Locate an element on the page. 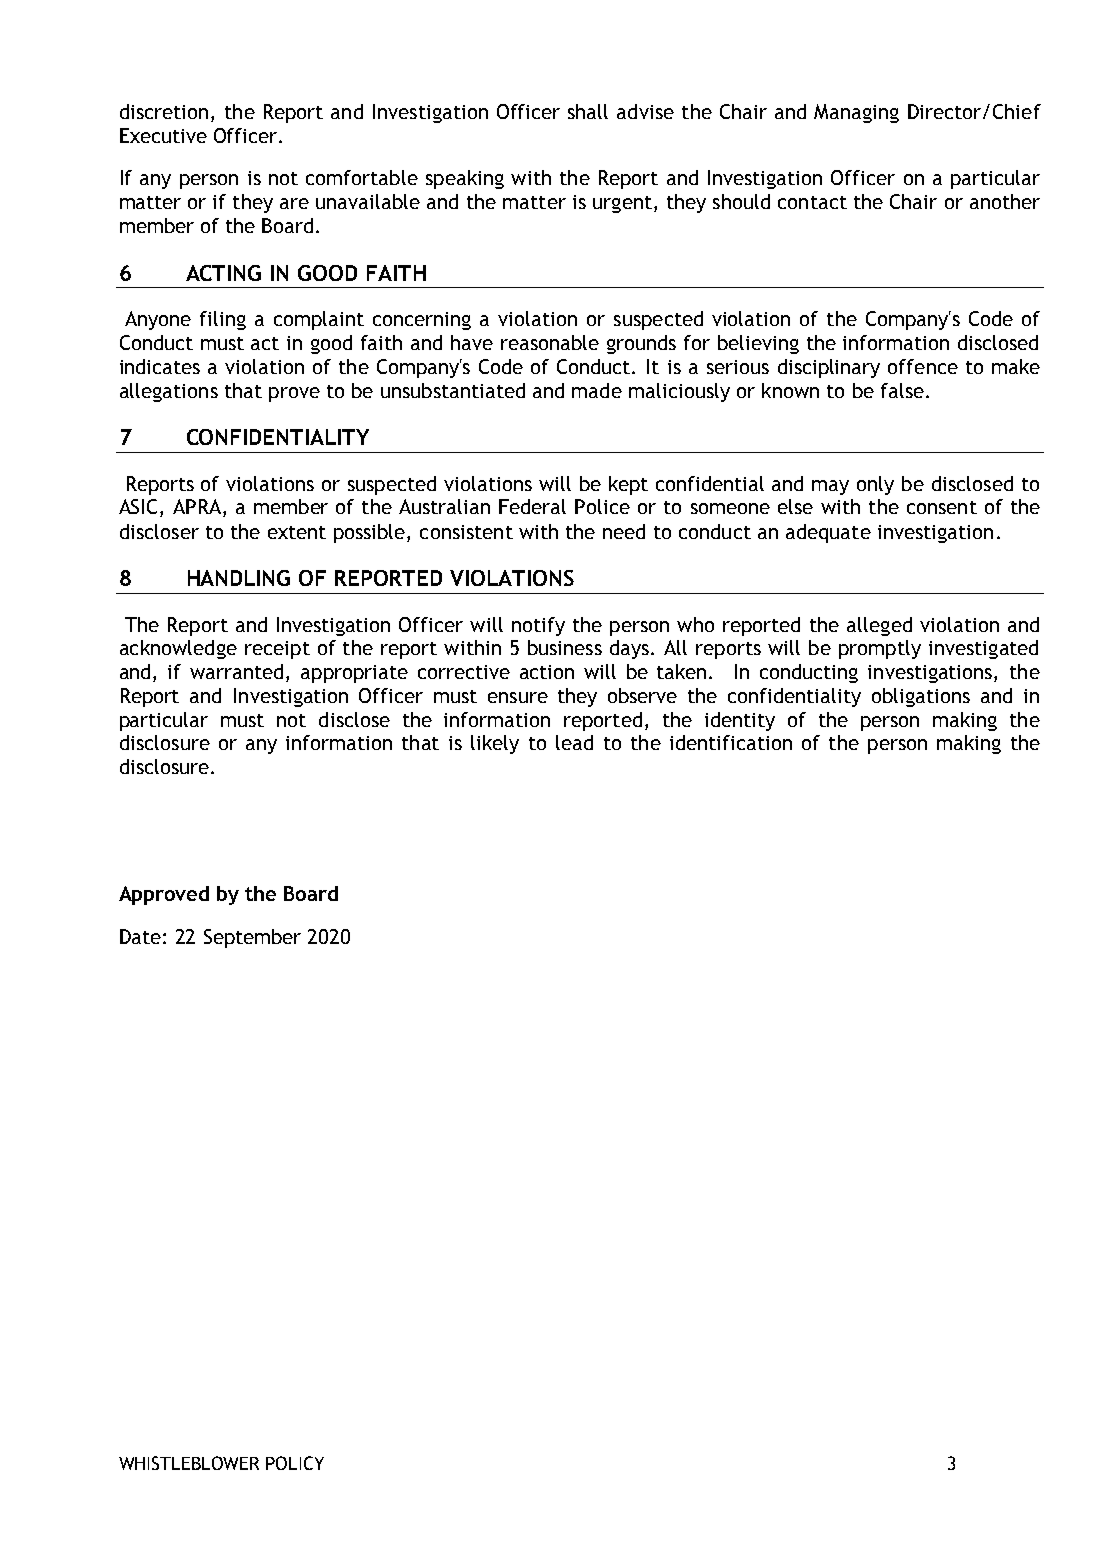  Executive is located at coordinates (163, 135).
